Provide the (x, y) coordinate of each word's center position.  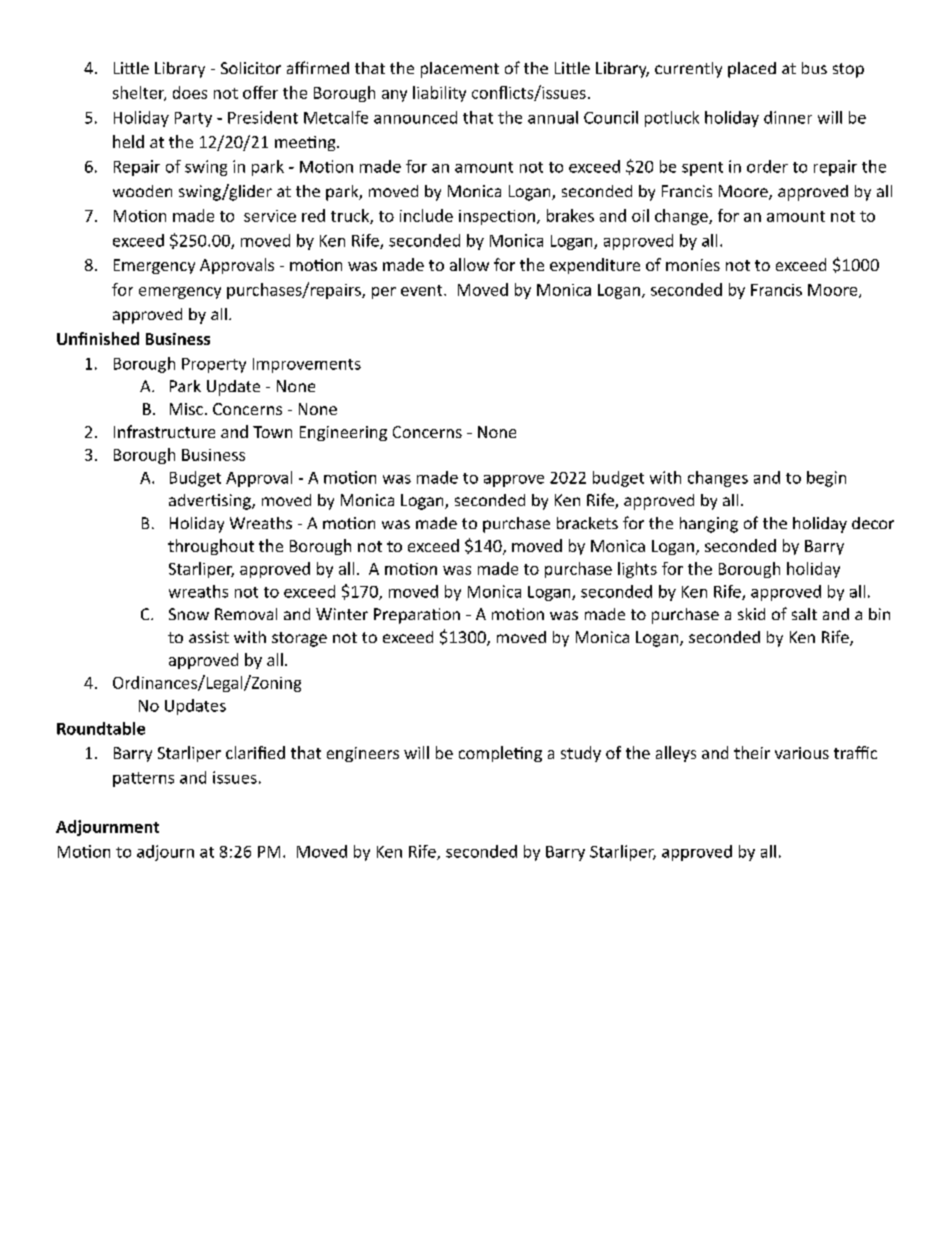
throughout (211, 547)
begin (826, 479)
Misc (186, 409)
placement (460, 70)
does (190, 92)
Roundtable (101, 728)
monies (693, 265)
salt (804, 614)
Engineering (343, 433)
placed (752, 70)
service (270, 216)
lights (637, 570)
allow (469, 264)
